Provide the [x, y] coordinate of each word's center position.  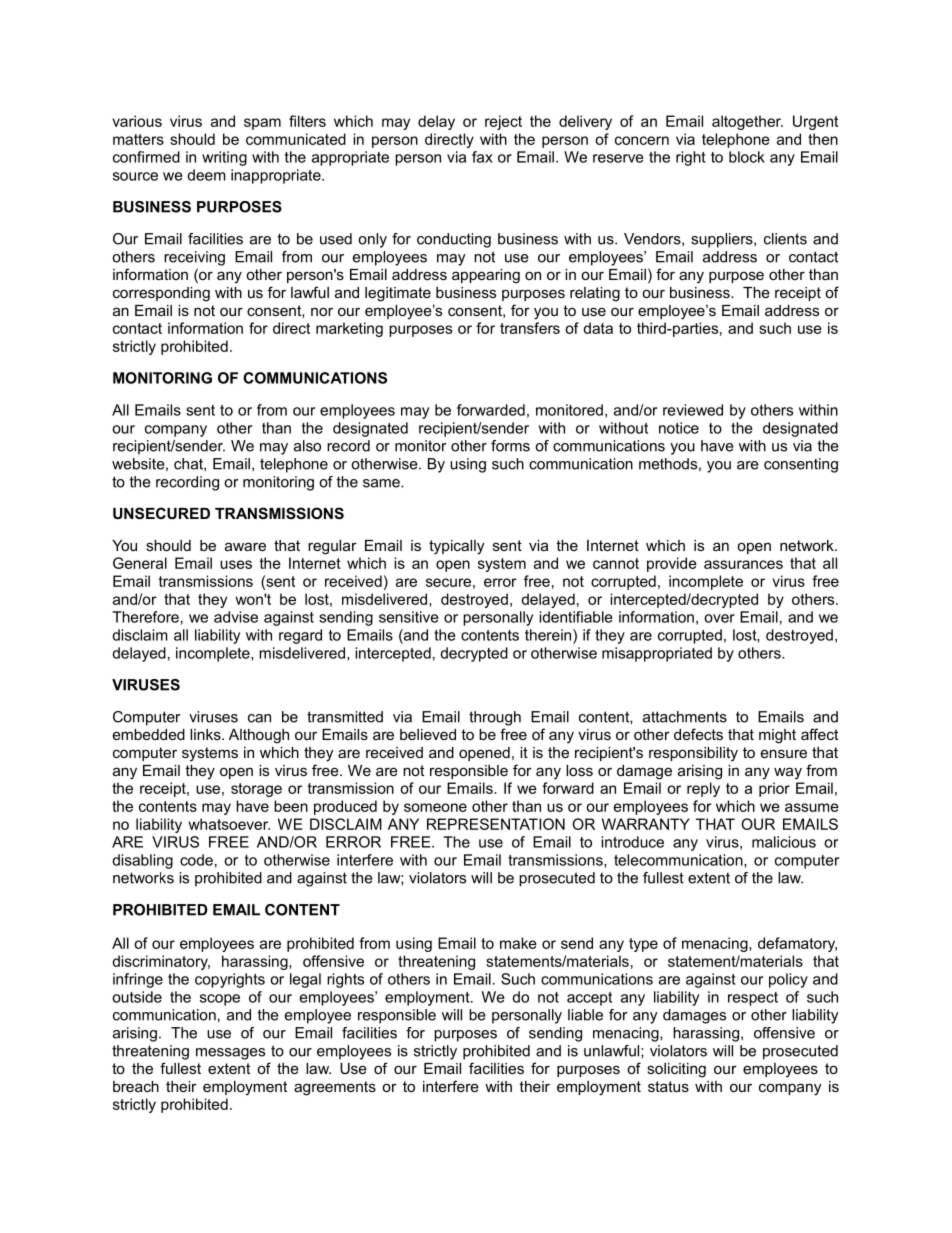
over [719, 618]
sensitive [409, 617]
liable [585, 1015]
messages [230, 1054]
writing [224, 158]
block [747, 157]
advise [236, 617]
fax [482, 157]
